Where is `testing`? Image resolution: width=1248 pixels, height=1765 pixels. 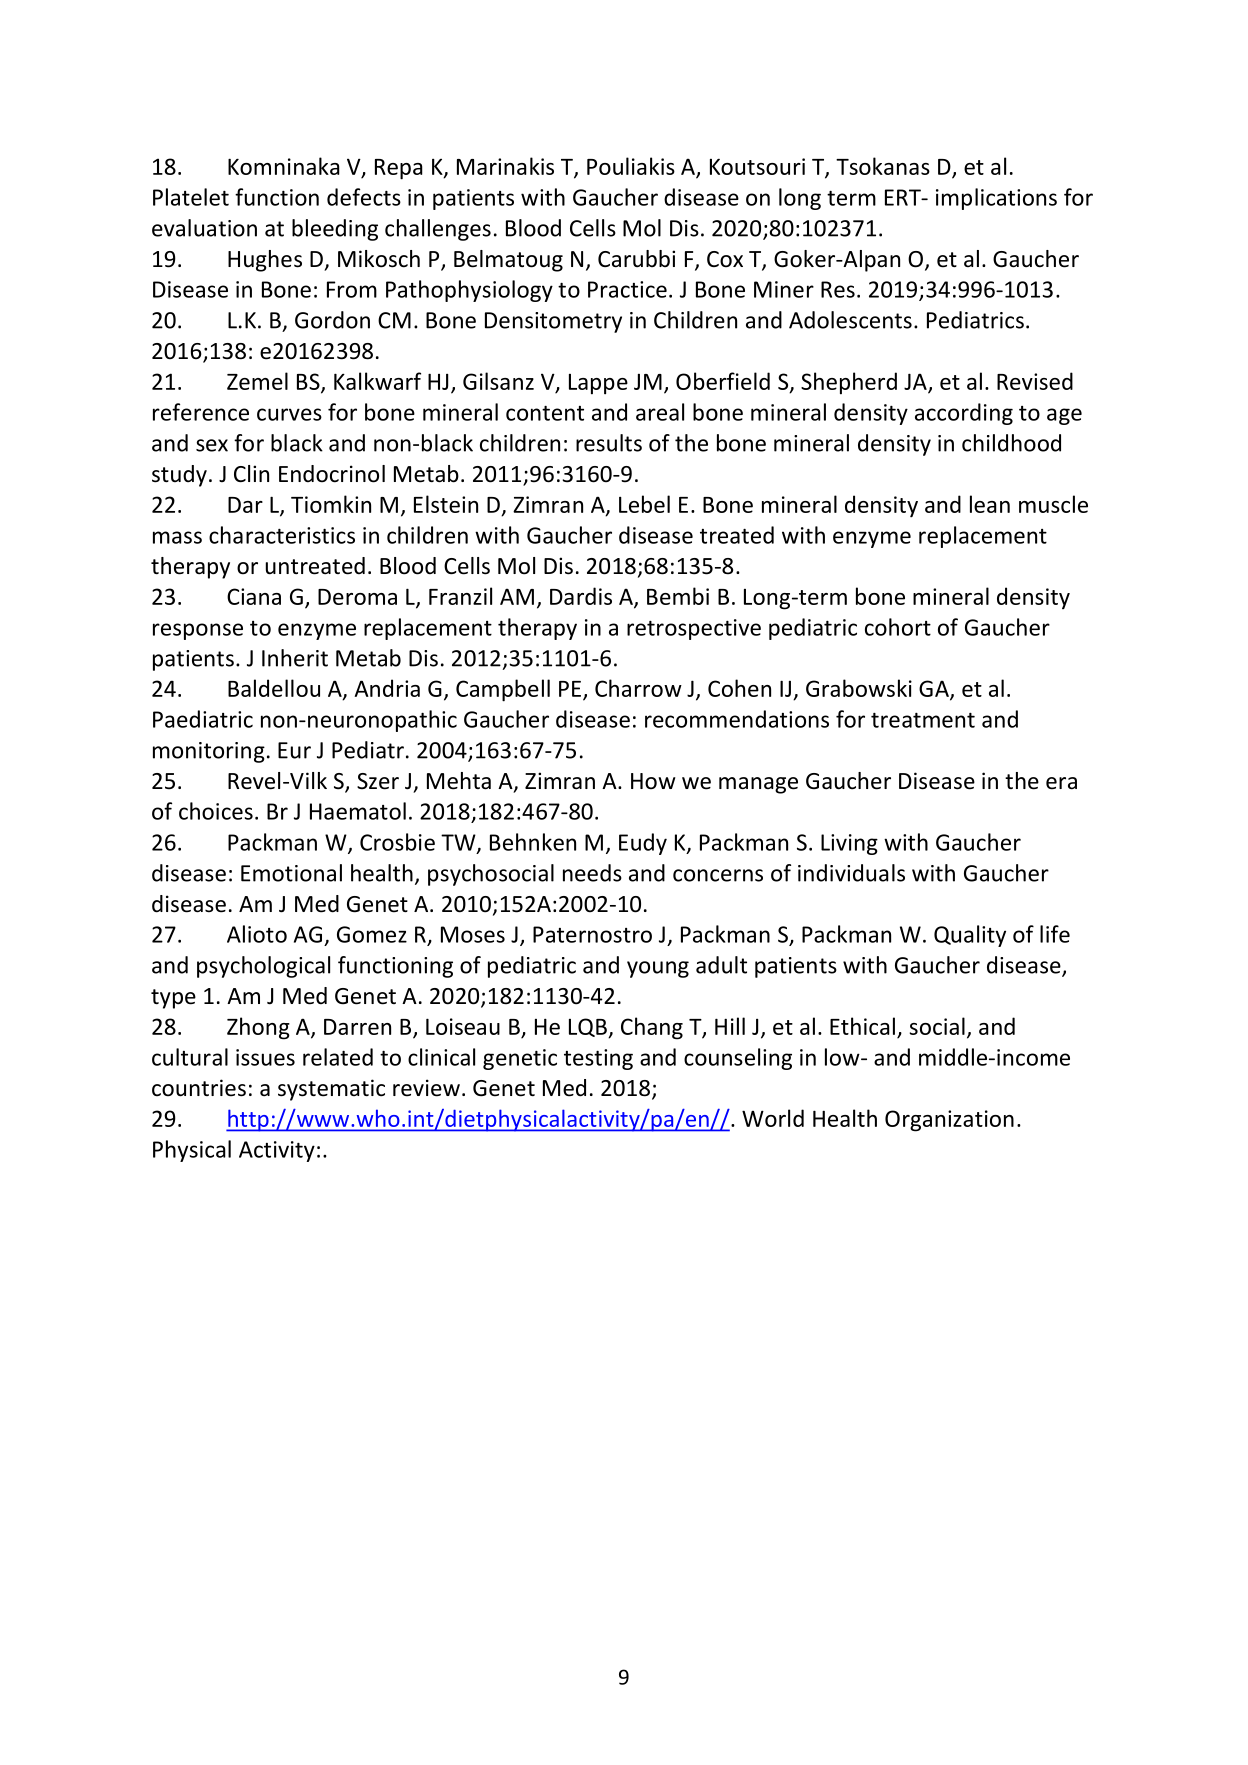
testing is located at coordinates (598, 1059).
